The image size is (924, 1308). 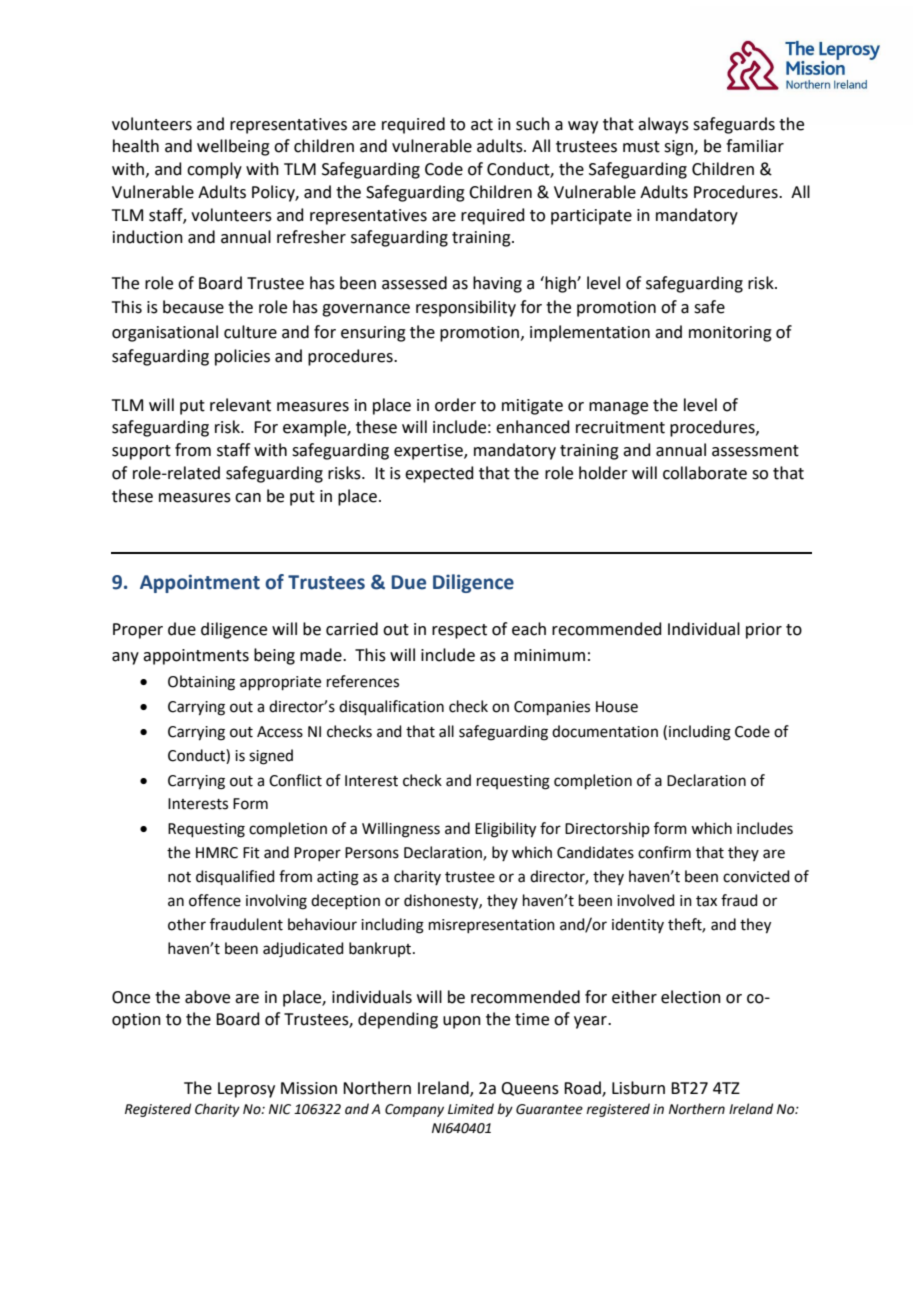 I want to click on Road, so click(x=583, y=1088).
